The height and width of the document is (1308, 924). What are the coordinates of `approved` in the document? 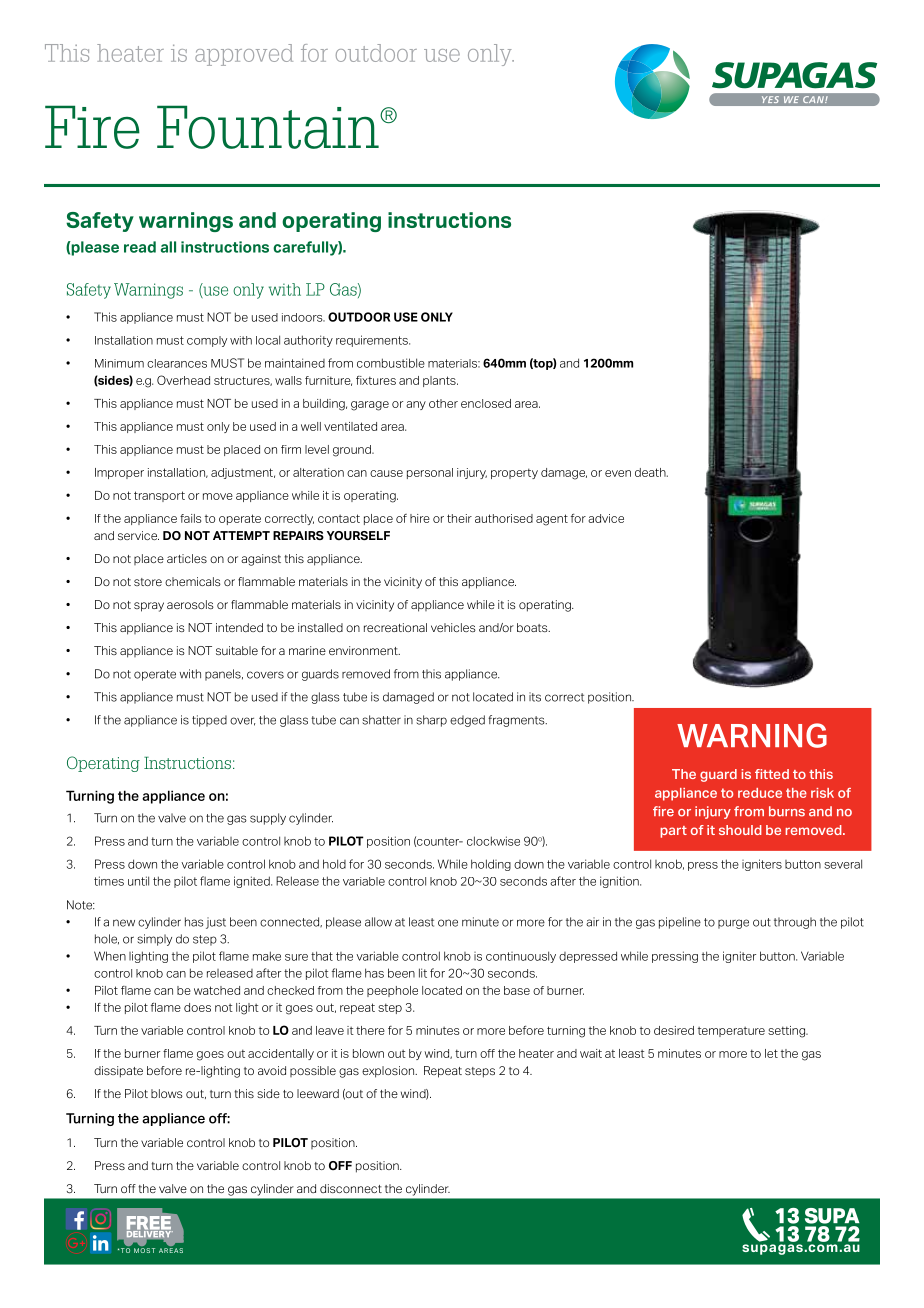 It's located at (244, 55).
